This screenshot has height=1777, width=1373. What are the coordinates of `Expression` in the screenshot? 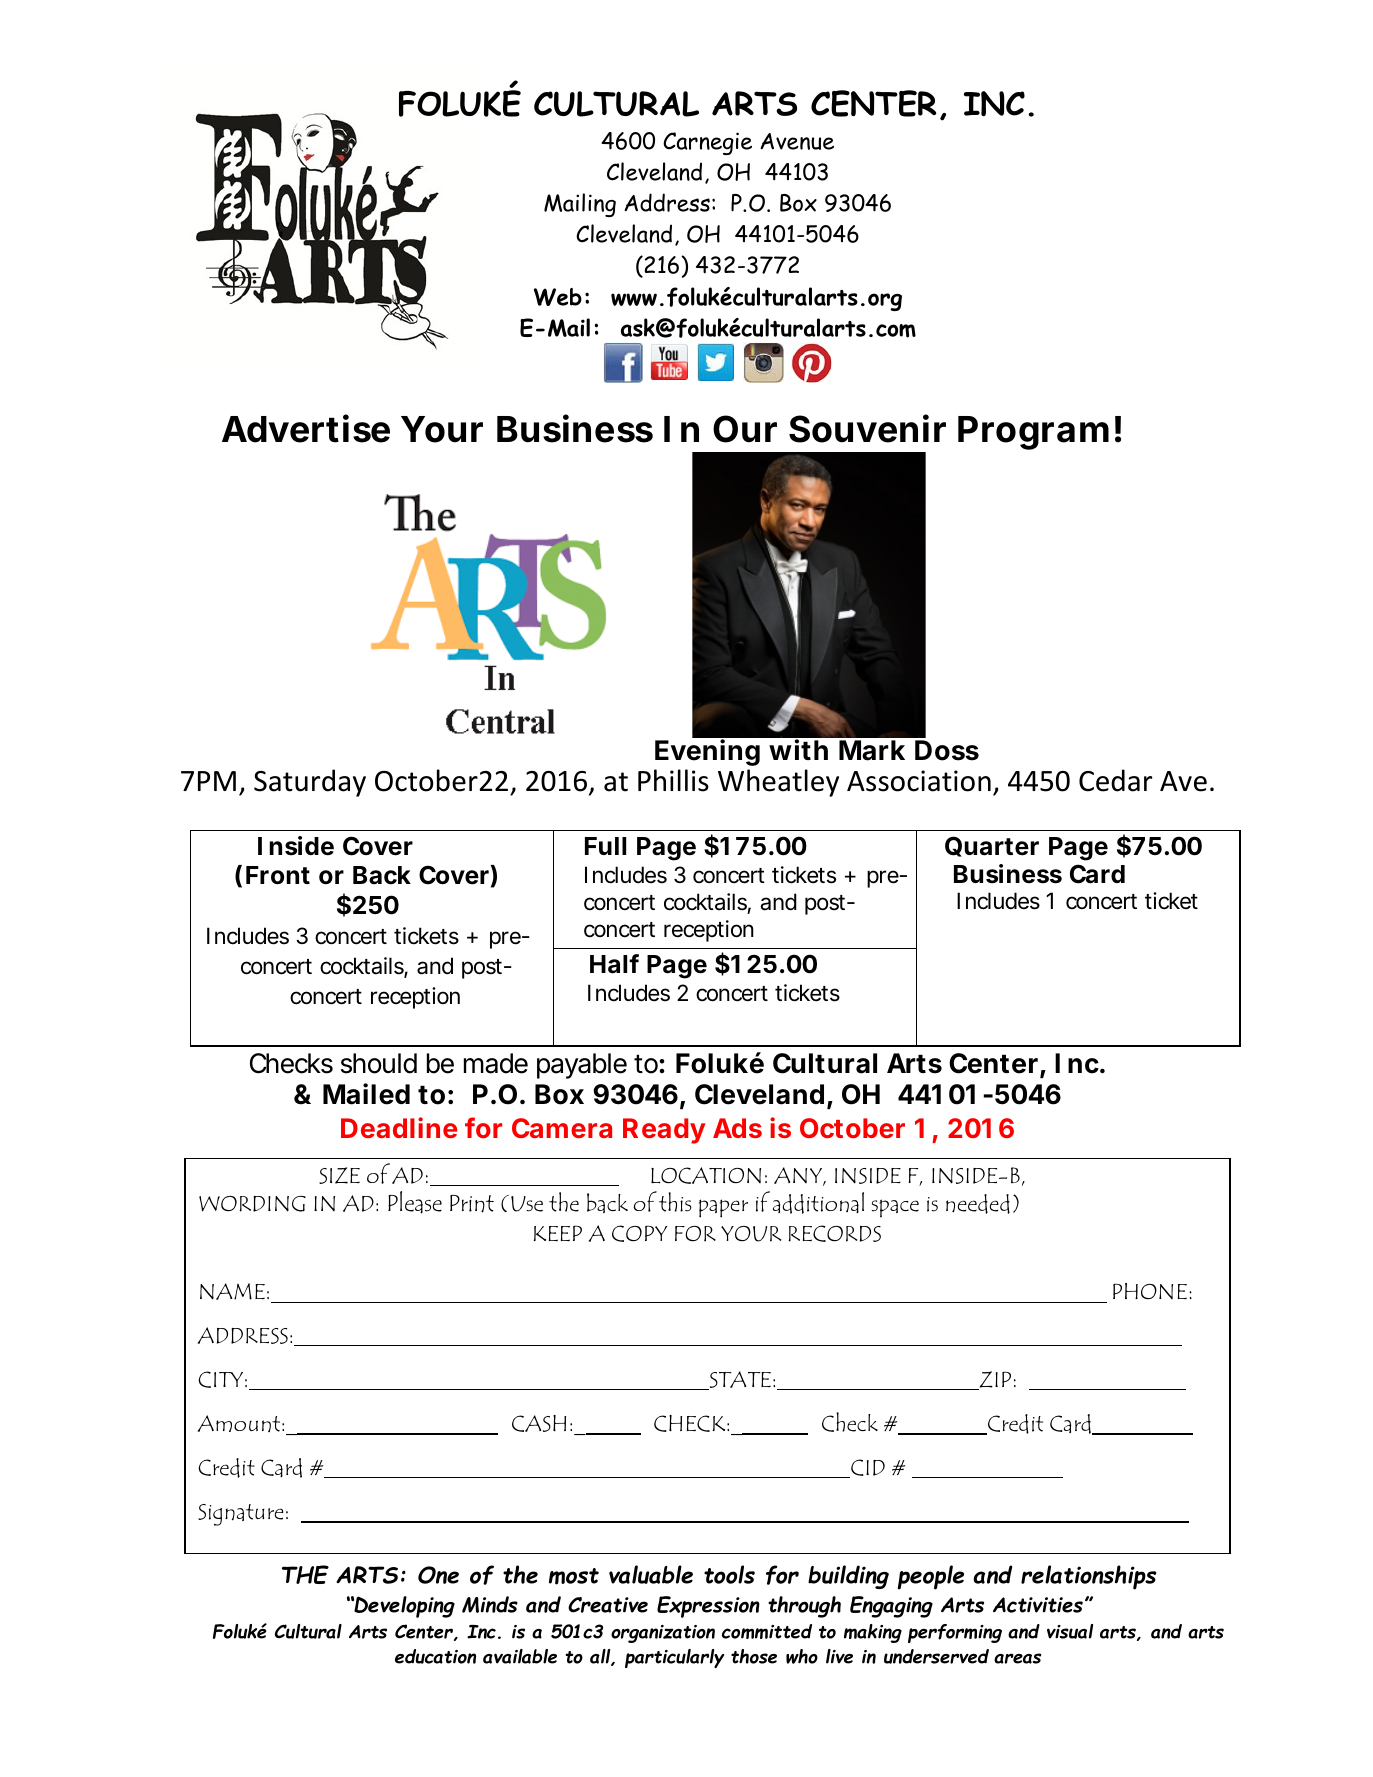 It's located at (708, 1607).
